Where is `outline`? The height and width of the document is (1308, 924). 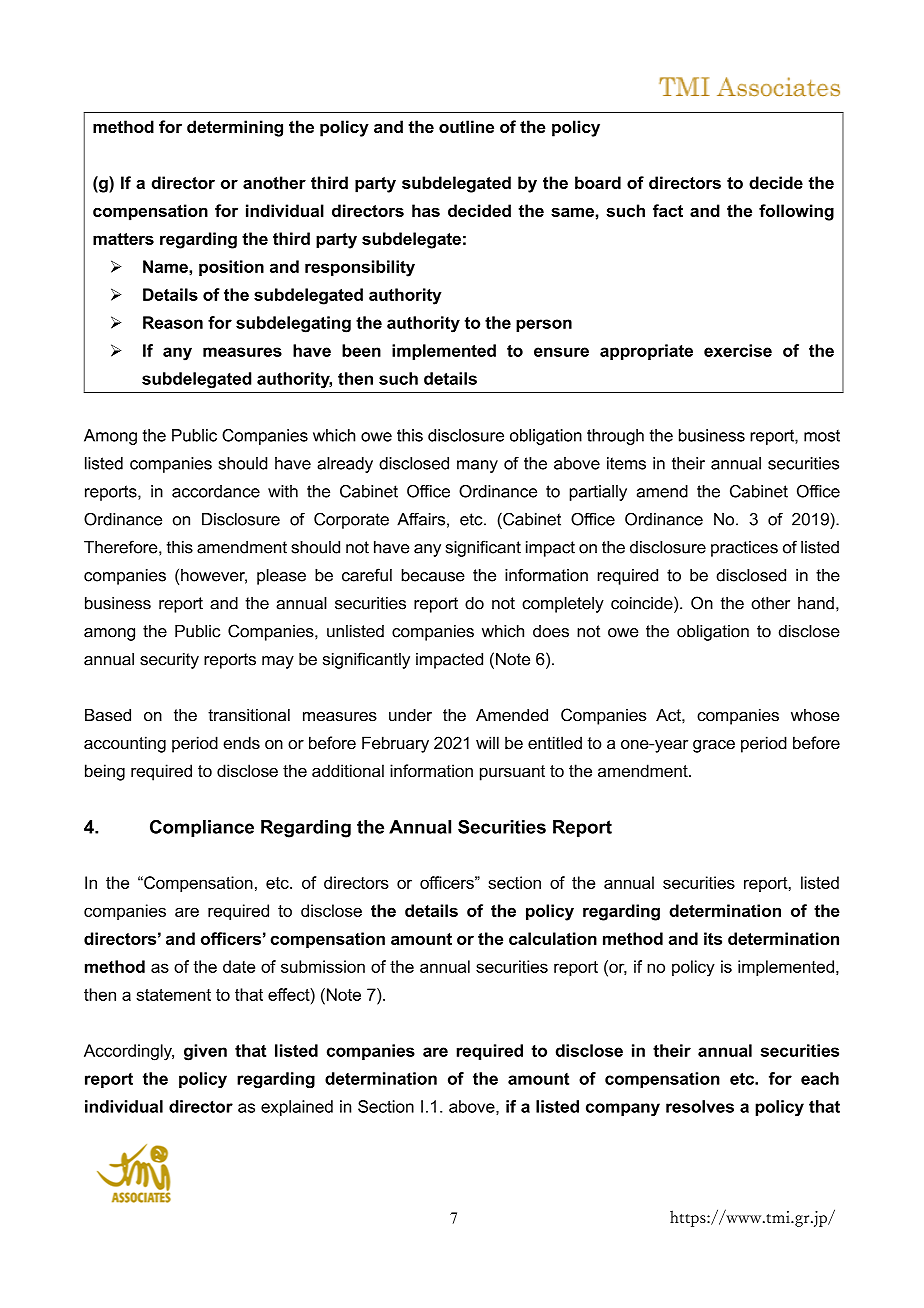 outline is located at coordinates (466, 126).
